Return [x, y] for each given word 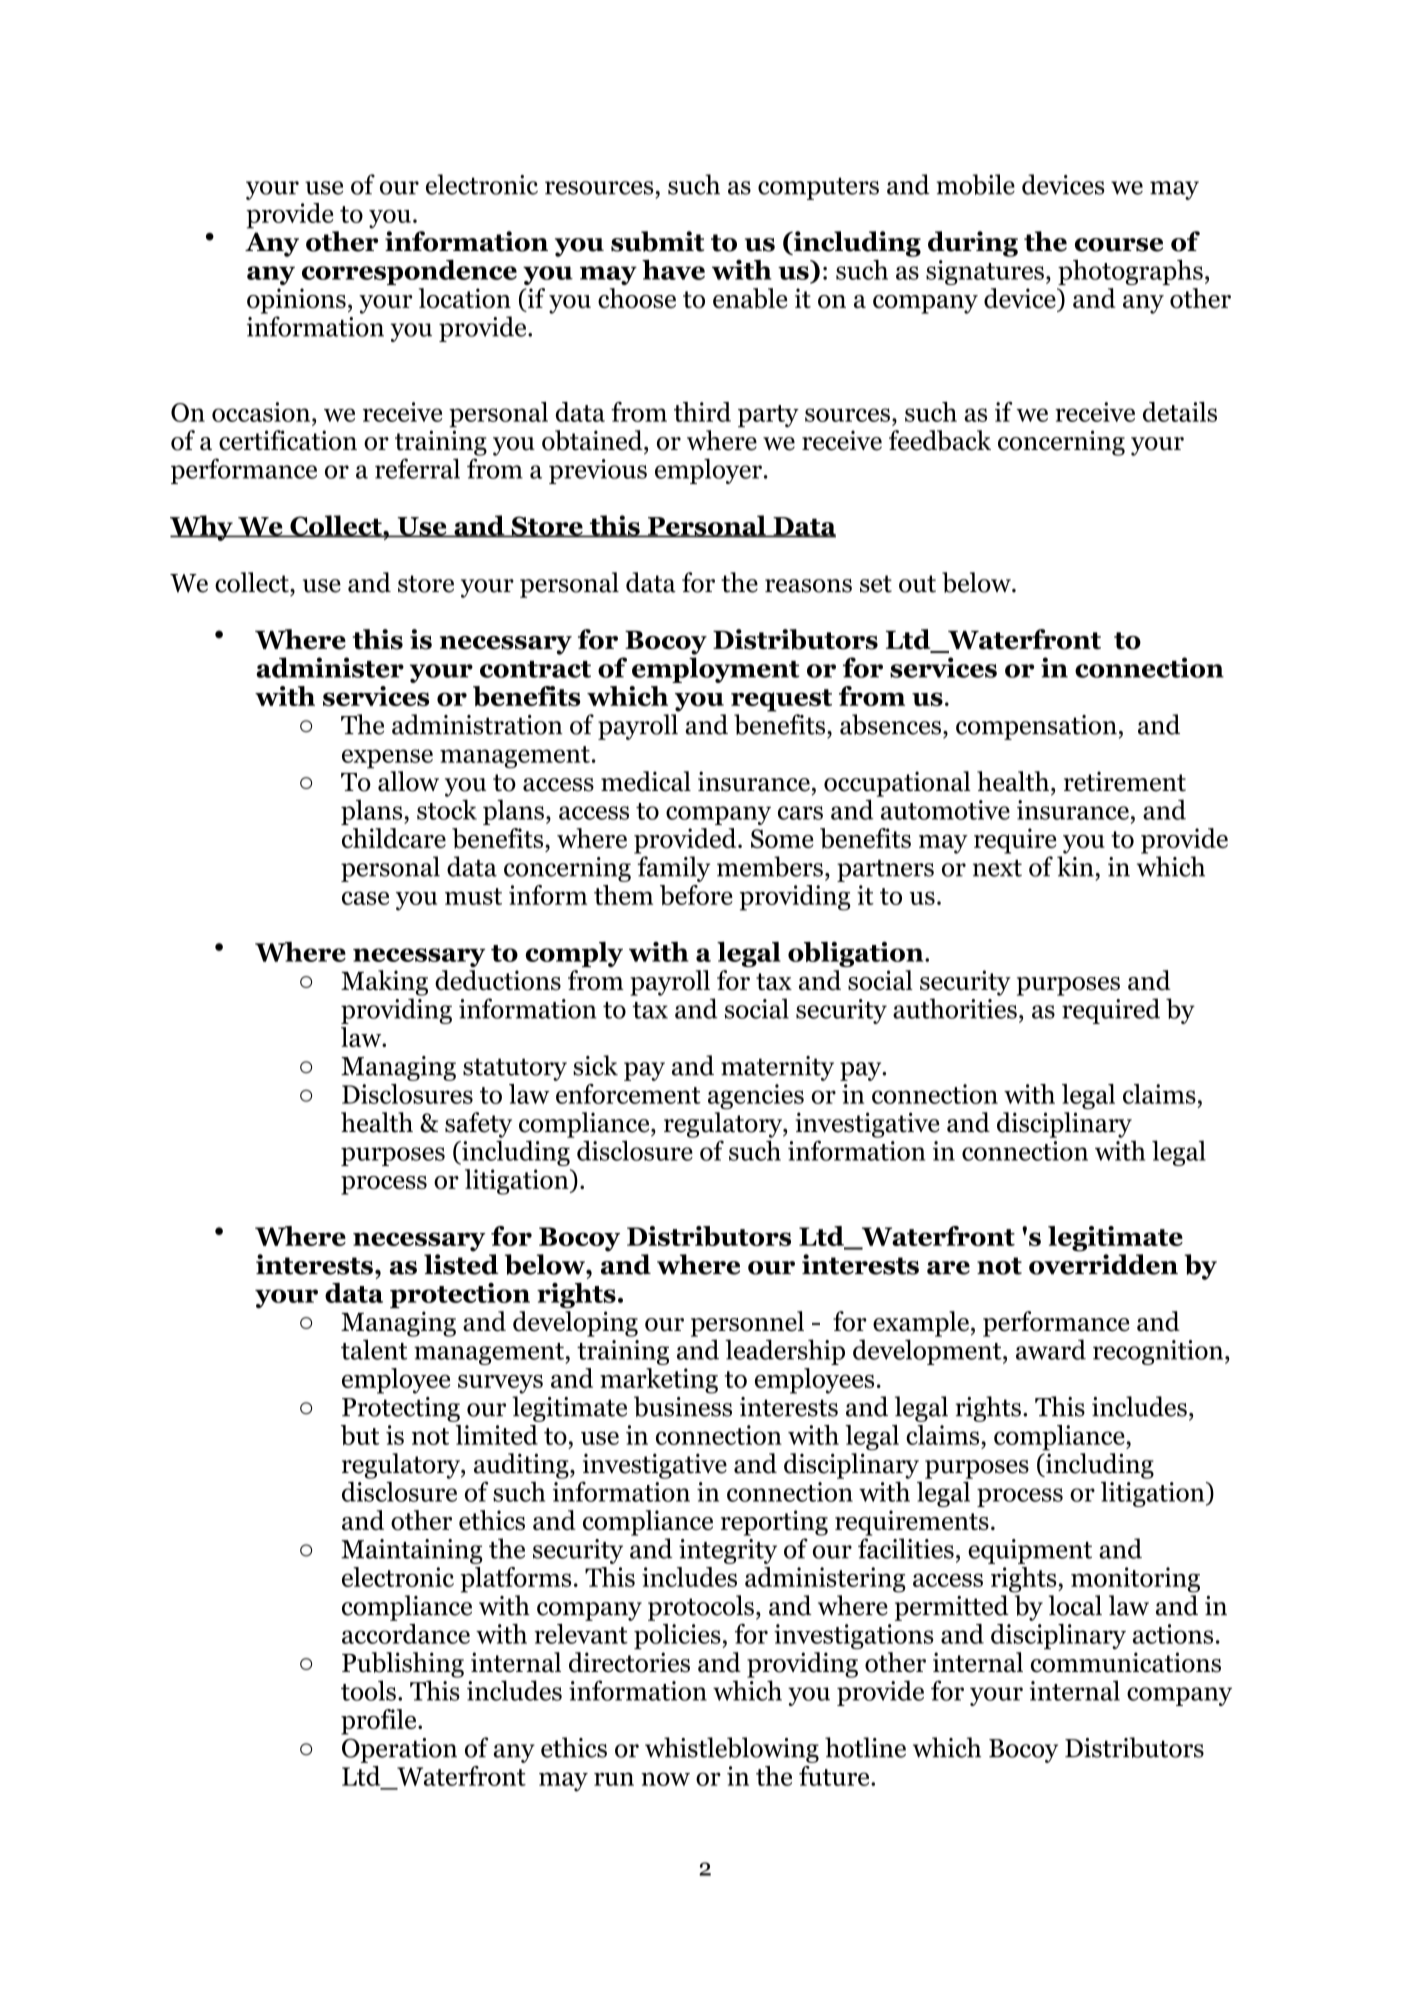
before [696, 895]
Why [202, 528]
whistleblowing [732, 1750]
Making [384, 983]
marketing [659, 1381]
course [1119, 245]
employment [716, 670]
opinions [296, 301]
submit [657, 241]
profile [380, 1722]
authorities [955, 1008]
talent [374, 1349]
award [1051, 1349]
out [917, 584]
